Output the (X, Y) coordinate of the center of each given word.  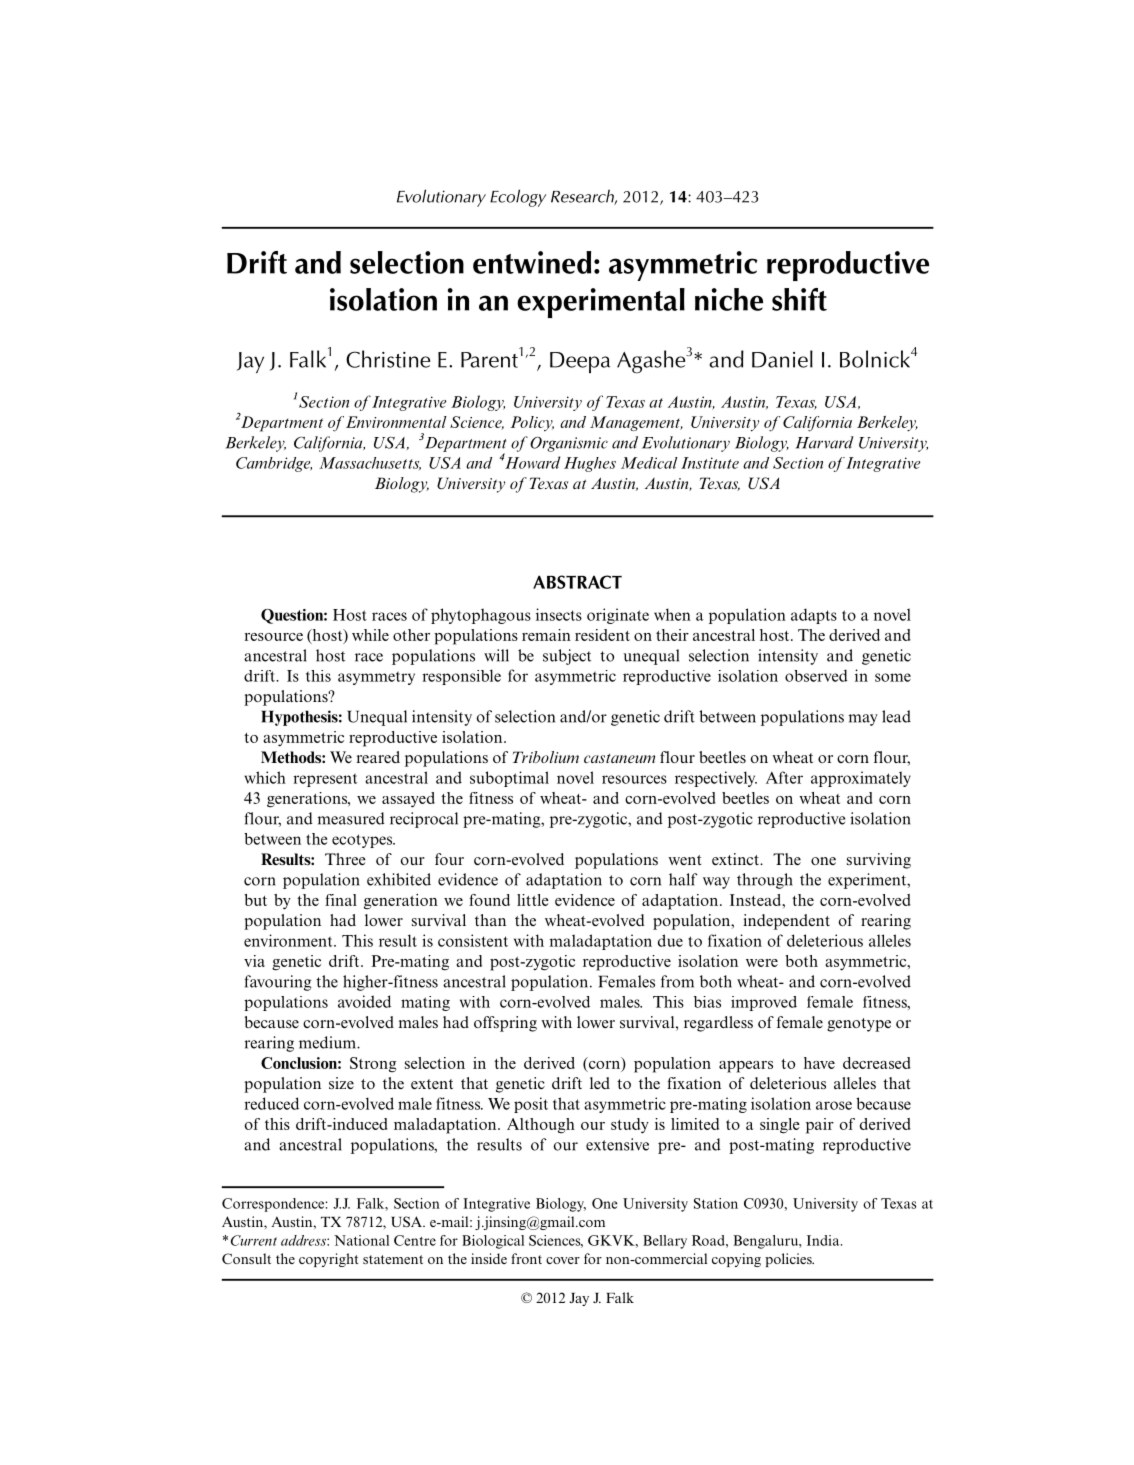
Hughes (590, 464)
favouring (277, 983)
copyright (328, 1260)
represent (326, 780)
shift (799, 299)
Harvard (824, 442)
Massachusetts (370, 463)
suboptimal (509, 779)
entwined (532, 262)
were (762, 963)
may (863, 720)
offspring (505, 1024)
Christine (388, 359)
